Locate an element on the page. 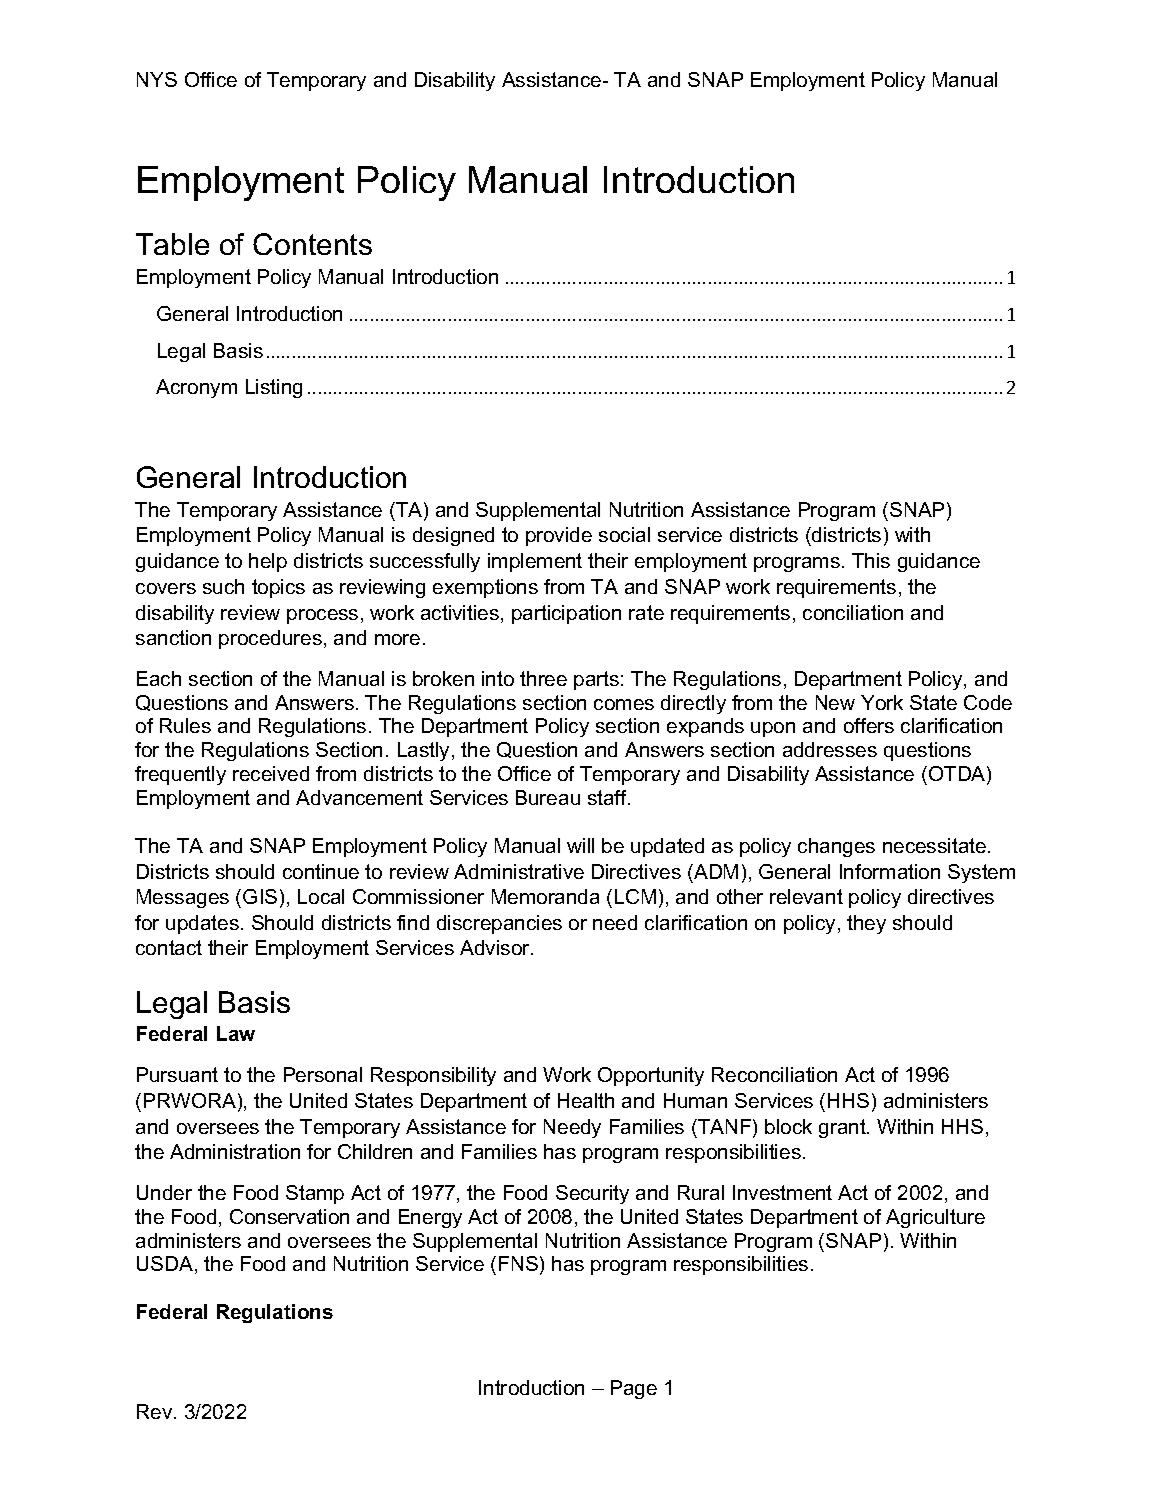 Image resolution: width=1153 pixels, height=1492 pixels. Page is located at coordinates (634, 1389).
